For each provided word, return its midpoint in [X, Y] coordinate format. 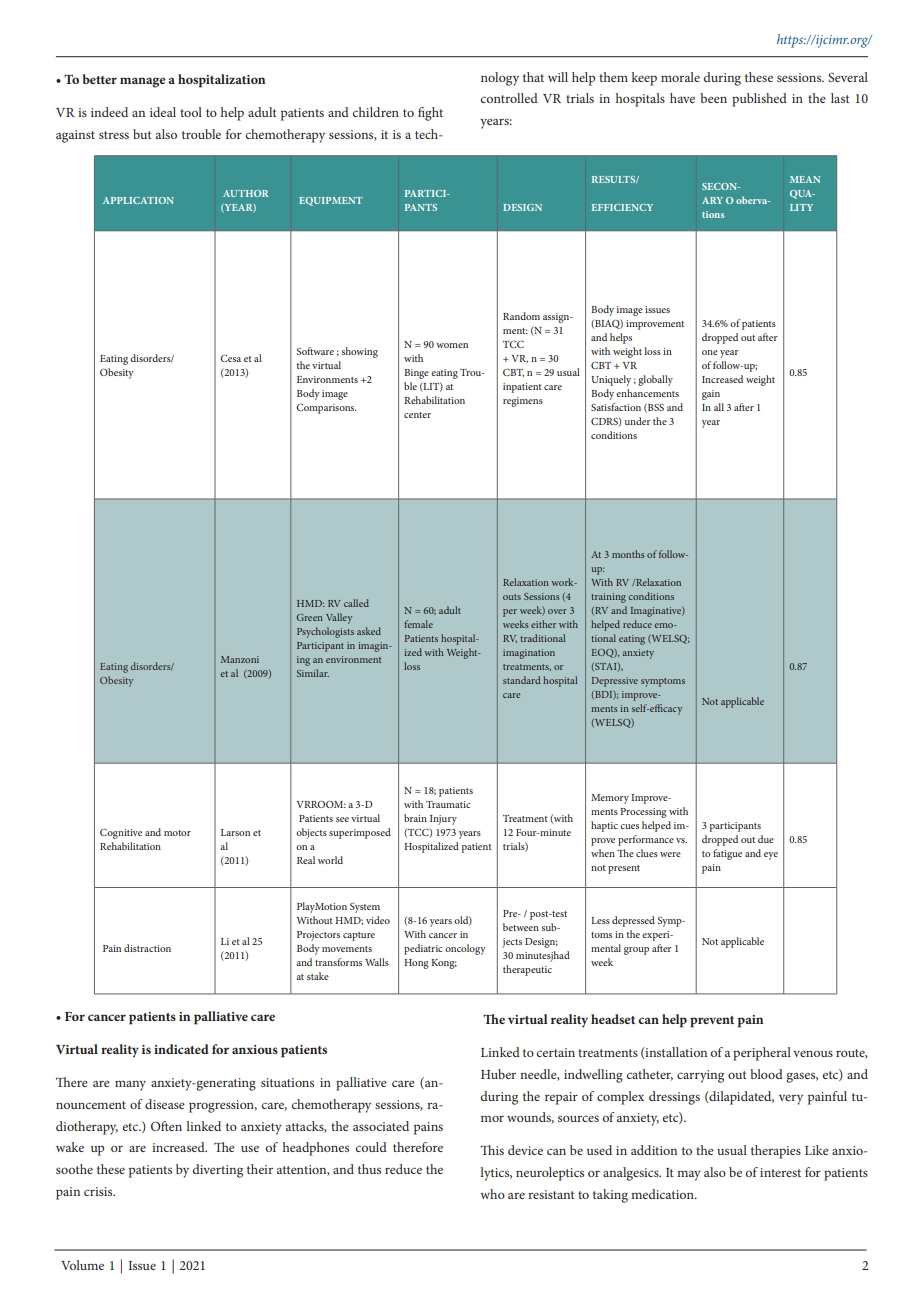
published [759, 100]
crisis [99, 1191]
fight [430, 114]
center [417, 415]
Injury [443, 820]
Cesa [230, 358]
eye [771, 856]
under [638, 421]
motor [177, 833]
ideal [163, 112]
